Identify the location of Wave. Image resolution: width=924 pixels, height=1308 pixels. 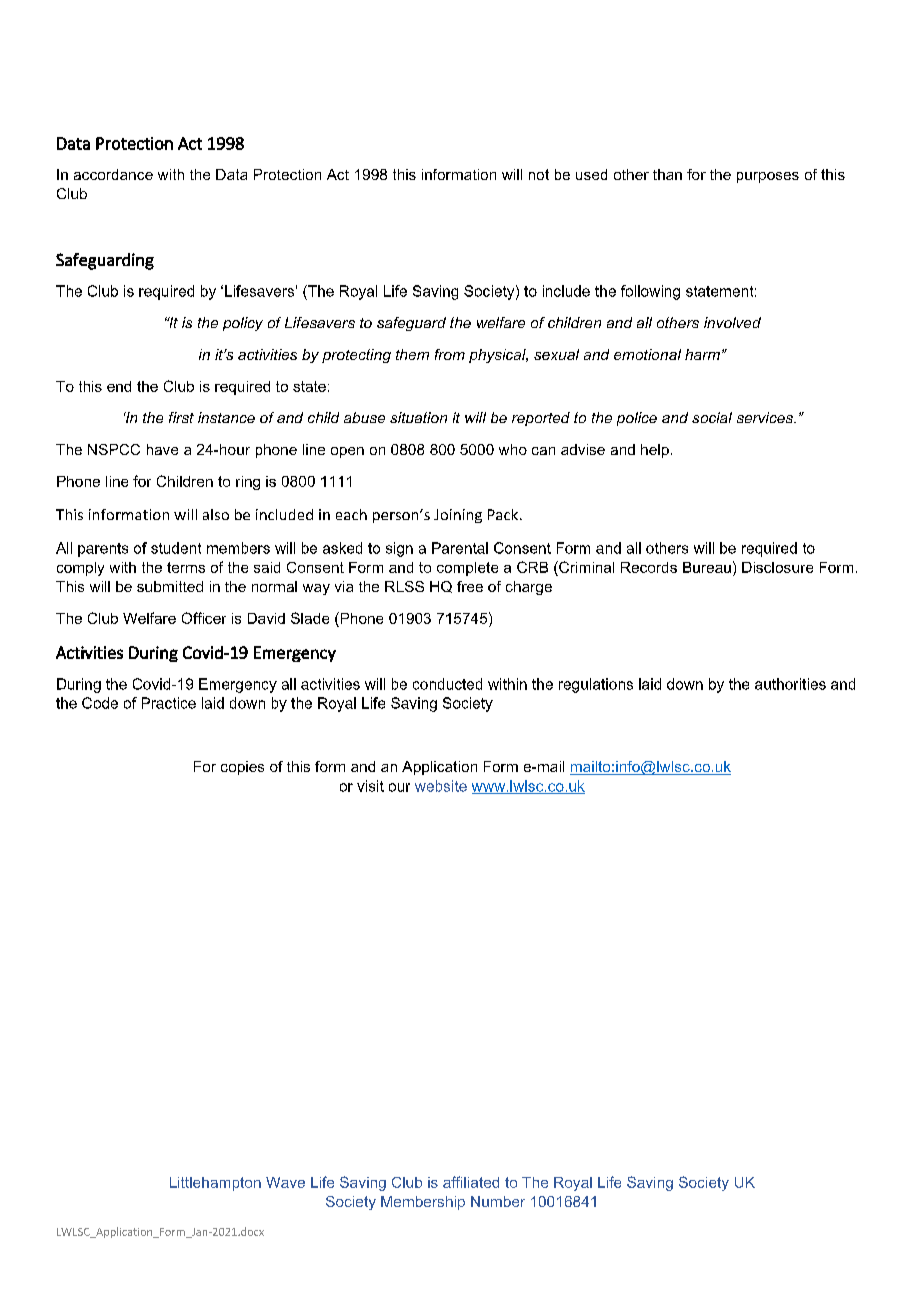
(285, 1182).
